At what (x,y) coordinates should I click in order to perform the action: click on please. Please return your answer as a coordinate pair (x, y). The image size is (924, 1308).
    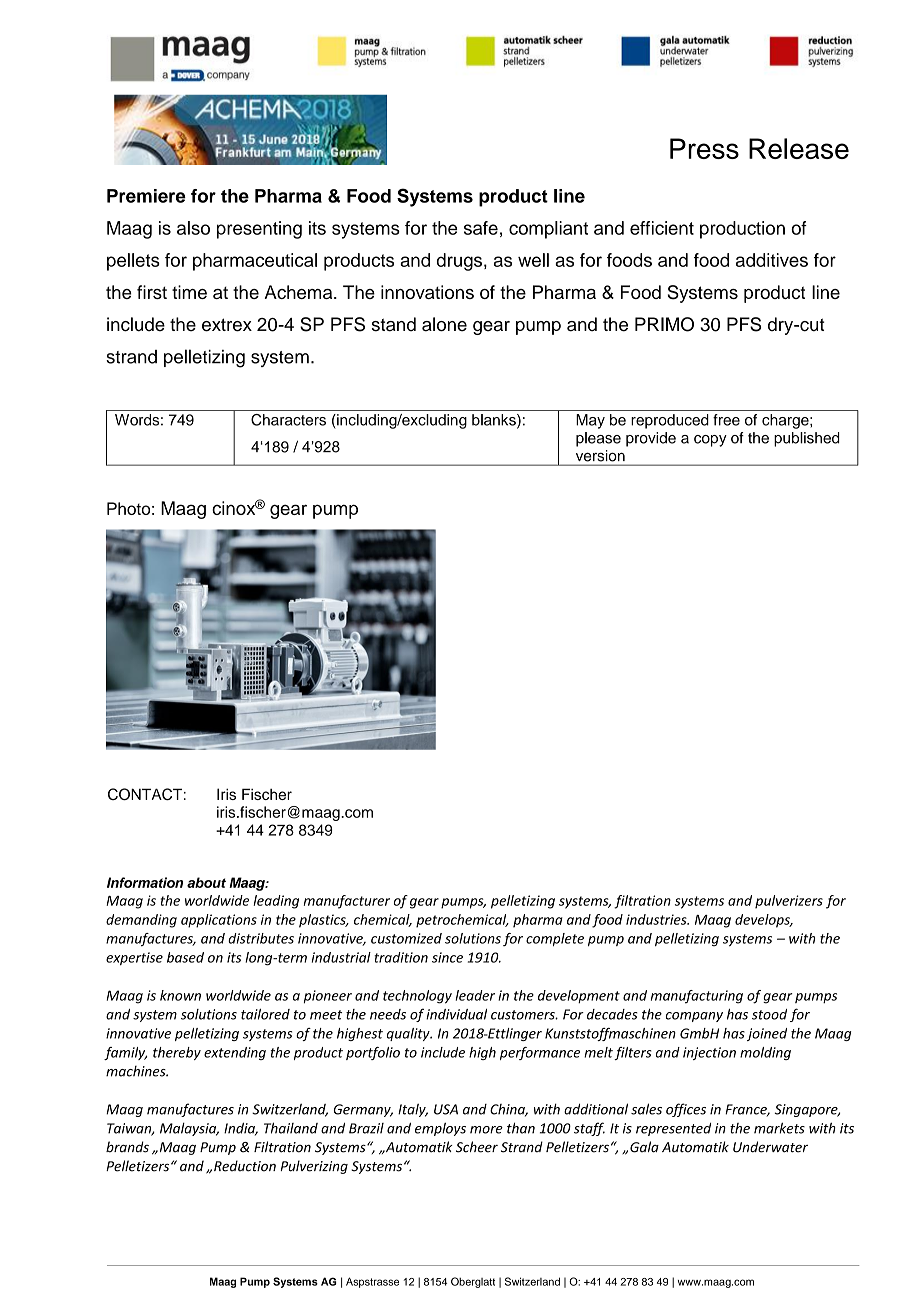
    Looking at the image, I should click on (598, 439).
